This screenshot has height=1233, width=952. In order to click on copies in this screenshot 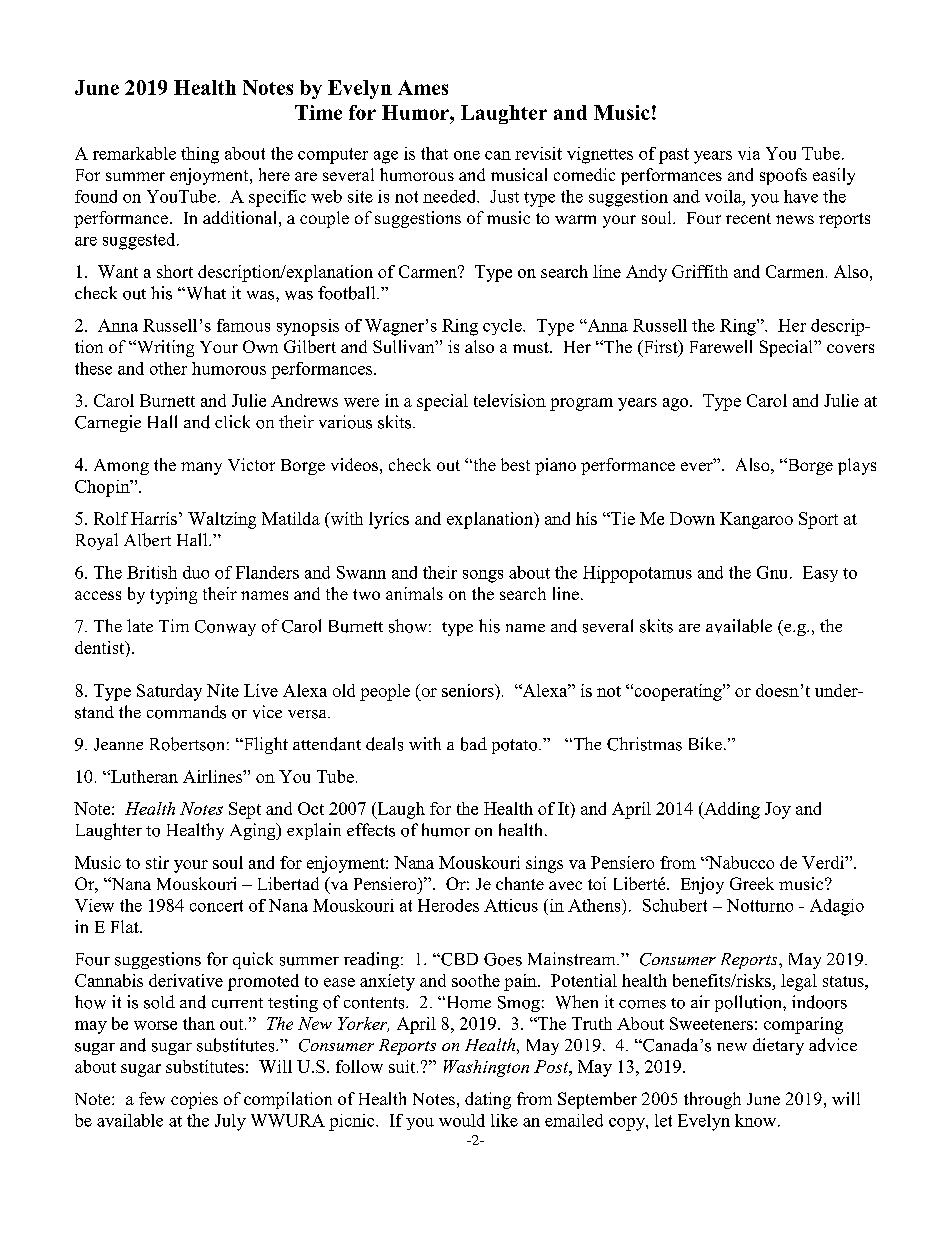, I will do `click(194, 1100)`.
